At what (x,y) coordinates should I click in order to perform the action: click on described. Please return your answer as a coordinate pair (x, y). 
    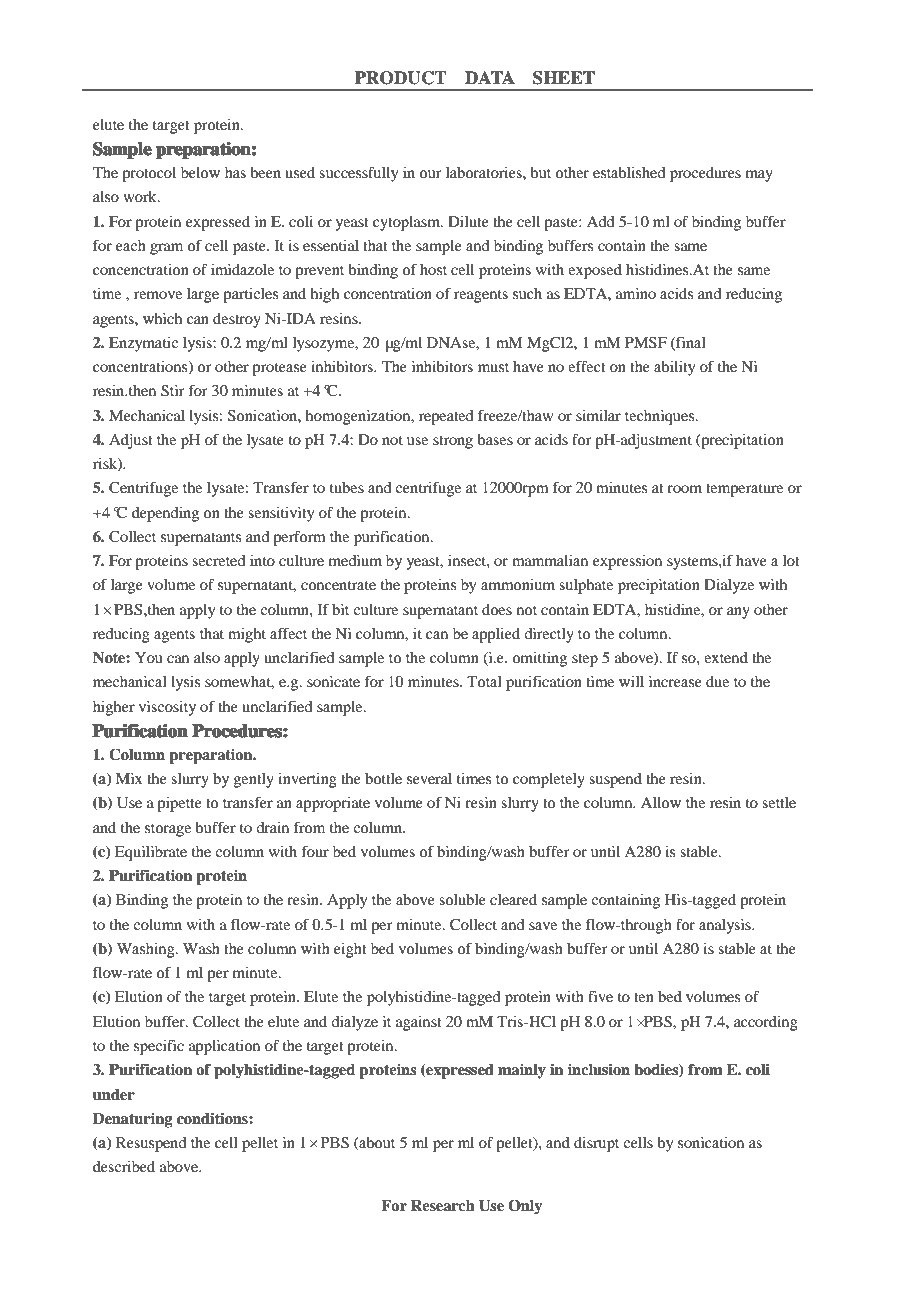
    Looking at the image, I should click on (124, 1166).
